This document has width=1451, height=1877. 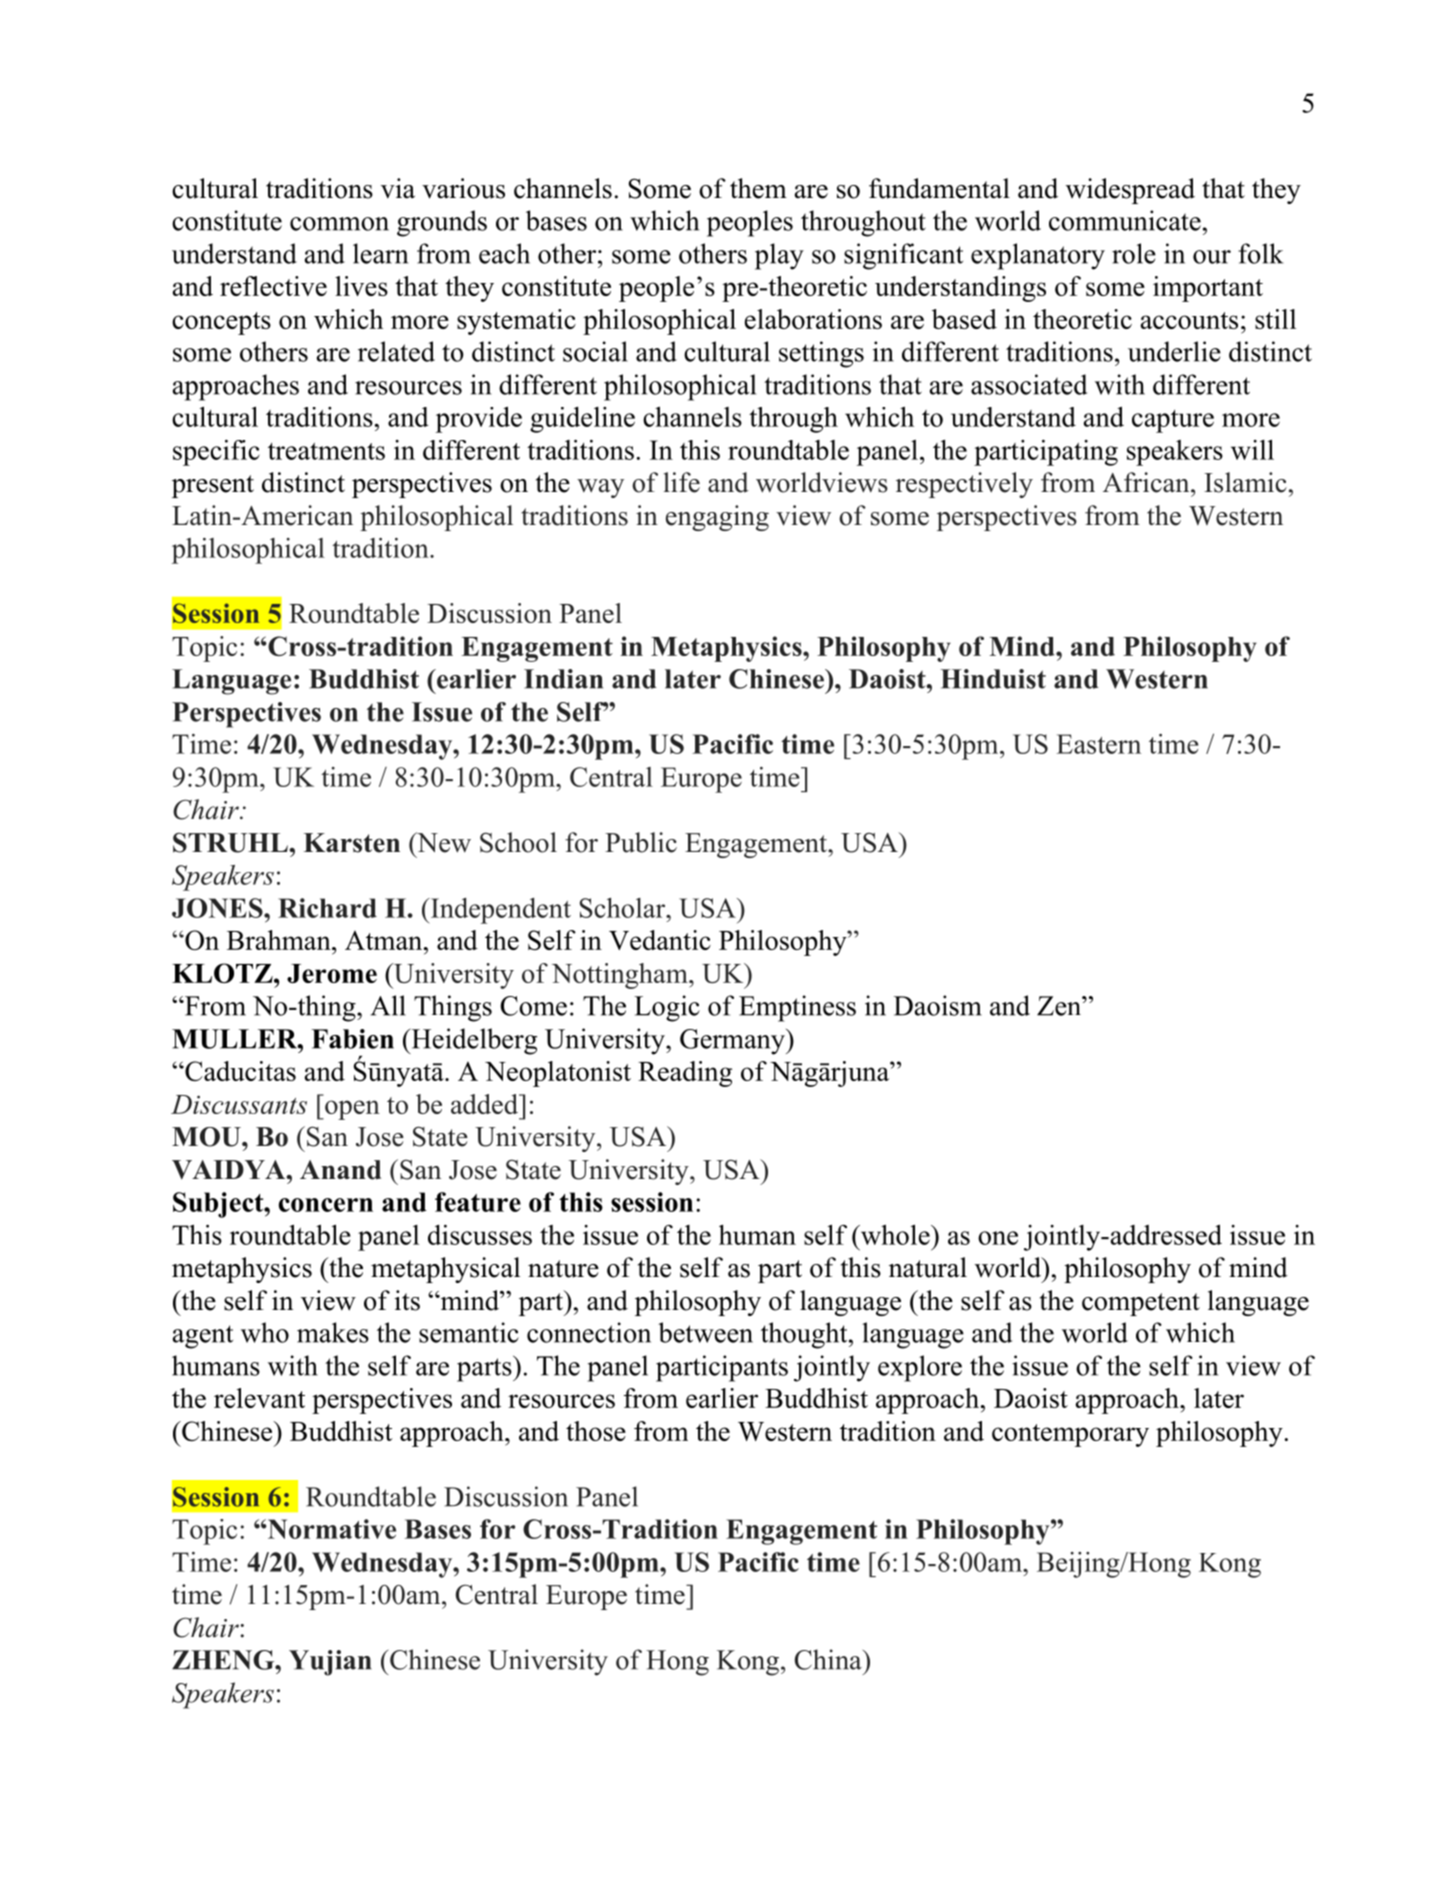 I want to click on Daoism, so click(x=938, y=1005).
